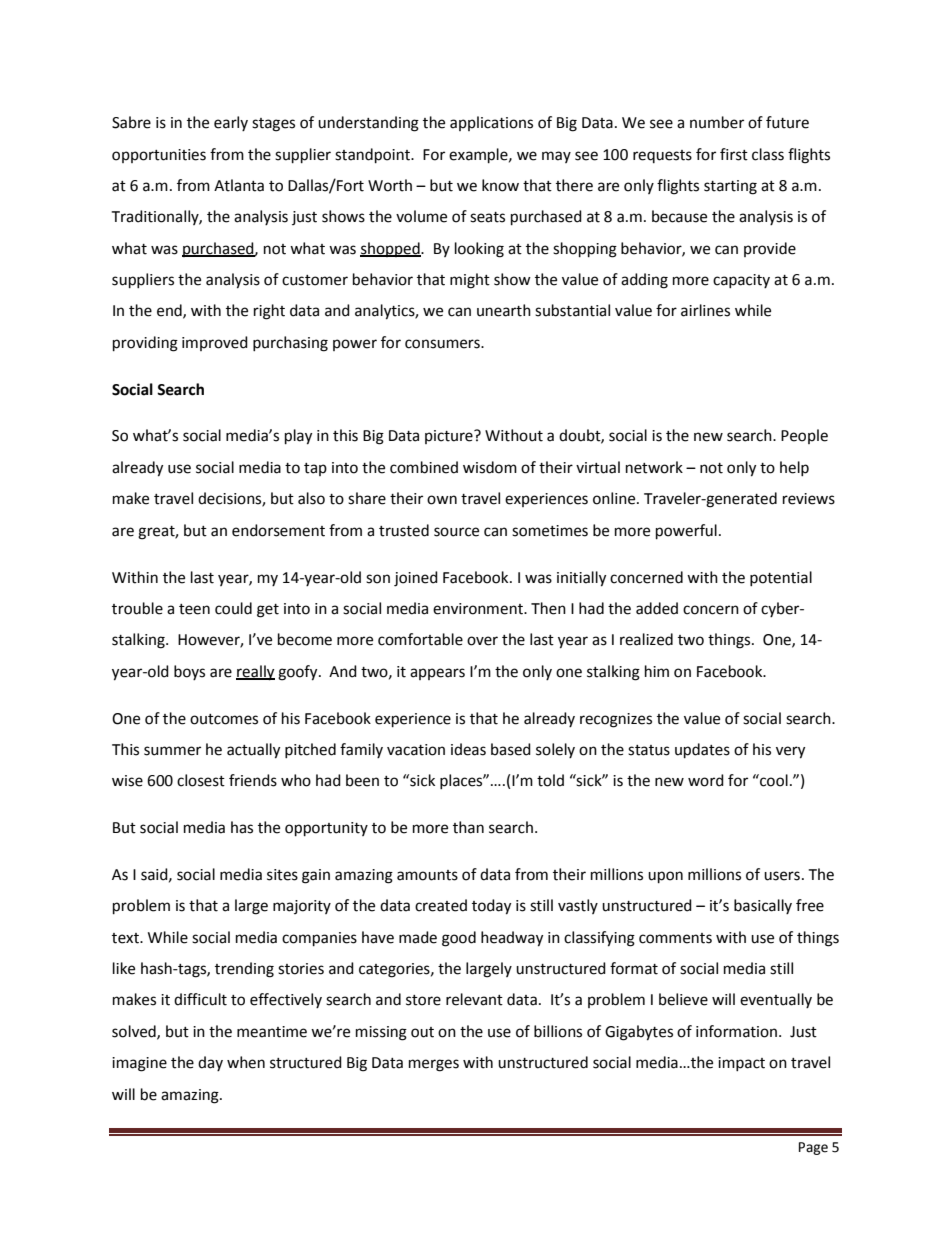 This document has width=952, height=1233. Describe the element at coordinates (741, 1064) in the document. I see `impact` at that location.
